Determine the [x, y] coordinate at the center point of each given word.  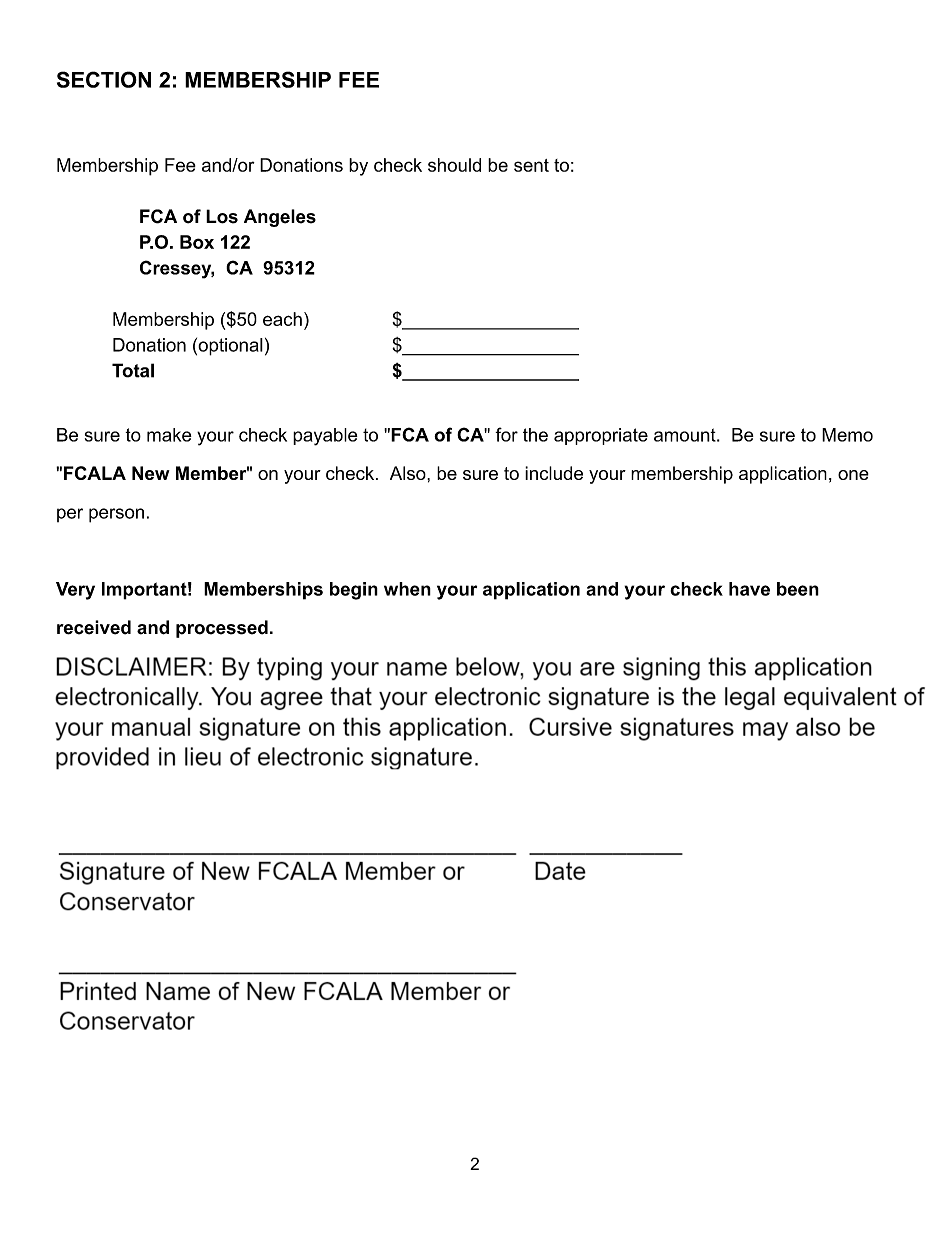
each [282, 319]
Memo [847, 435]
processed [222, 629]
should [454, 165]
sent [531, 165]
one [853, 475]
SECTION [104, 79]
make [169, 435]
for [506, 434]
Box [197, 242]
